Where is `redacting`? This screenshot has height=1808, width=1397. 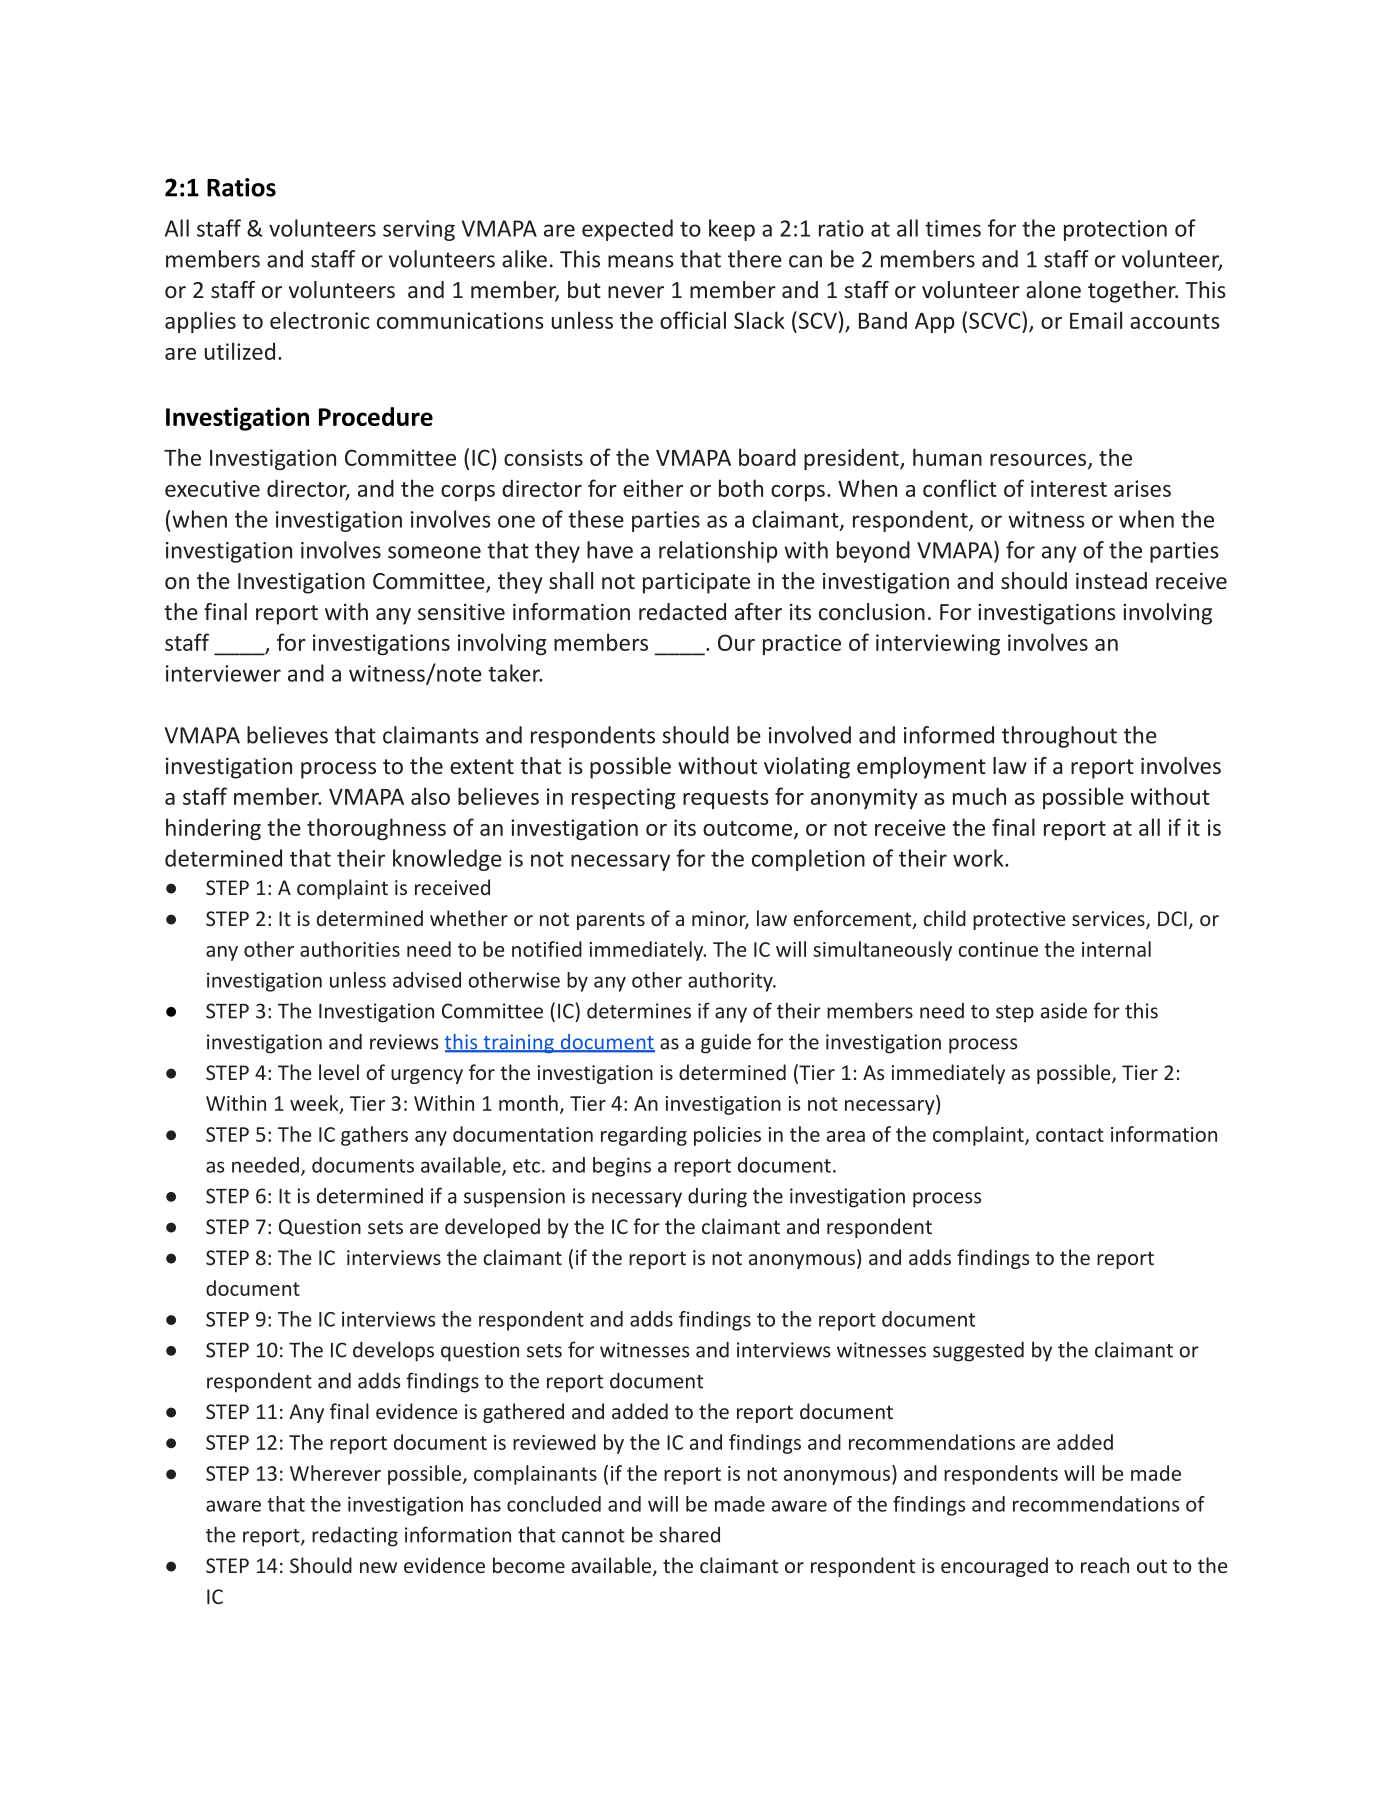
redacting is located at coordinates (355, 1537).
